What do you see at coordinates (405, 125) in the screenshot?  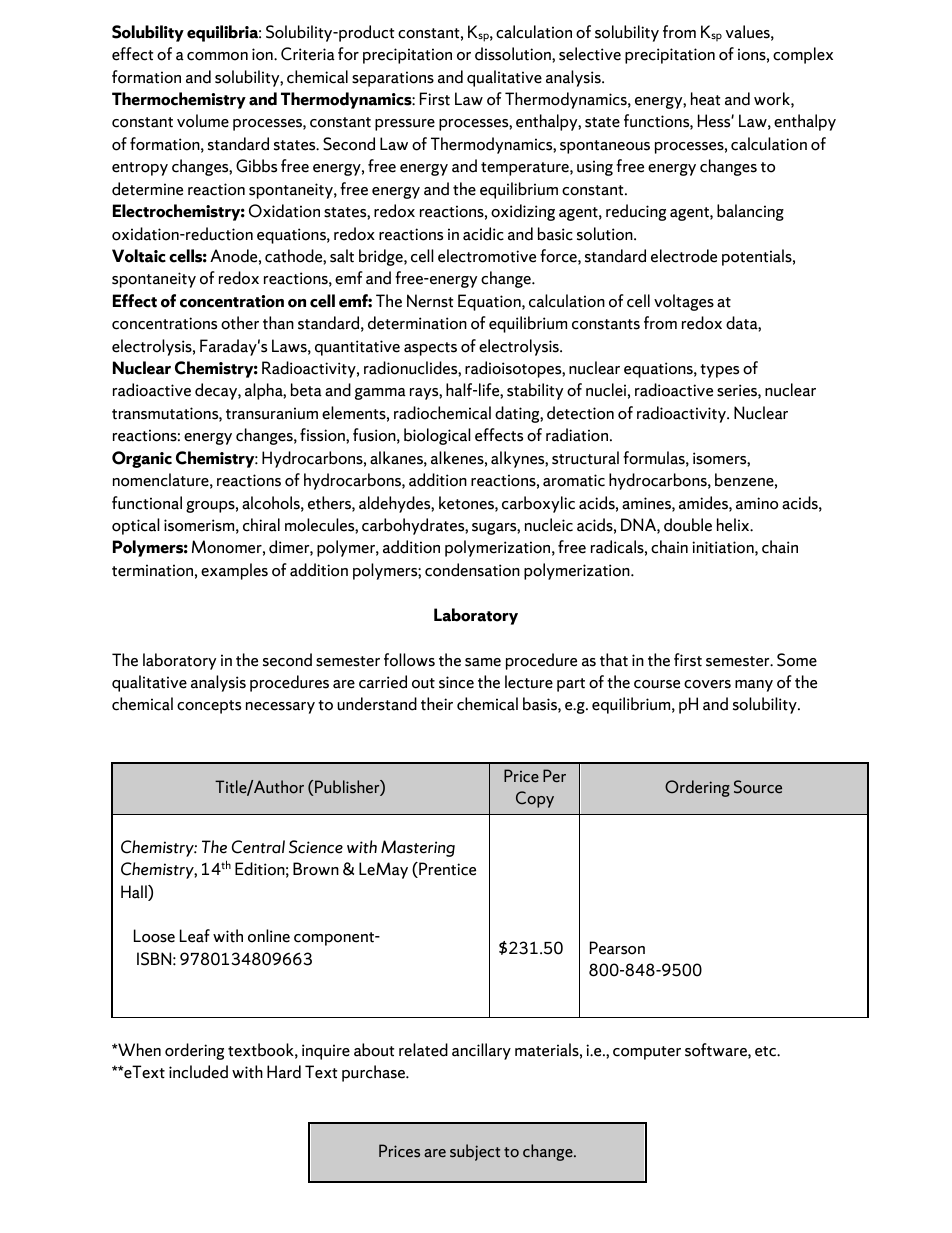 I see `pressure` at bounding box center [405, 125].
